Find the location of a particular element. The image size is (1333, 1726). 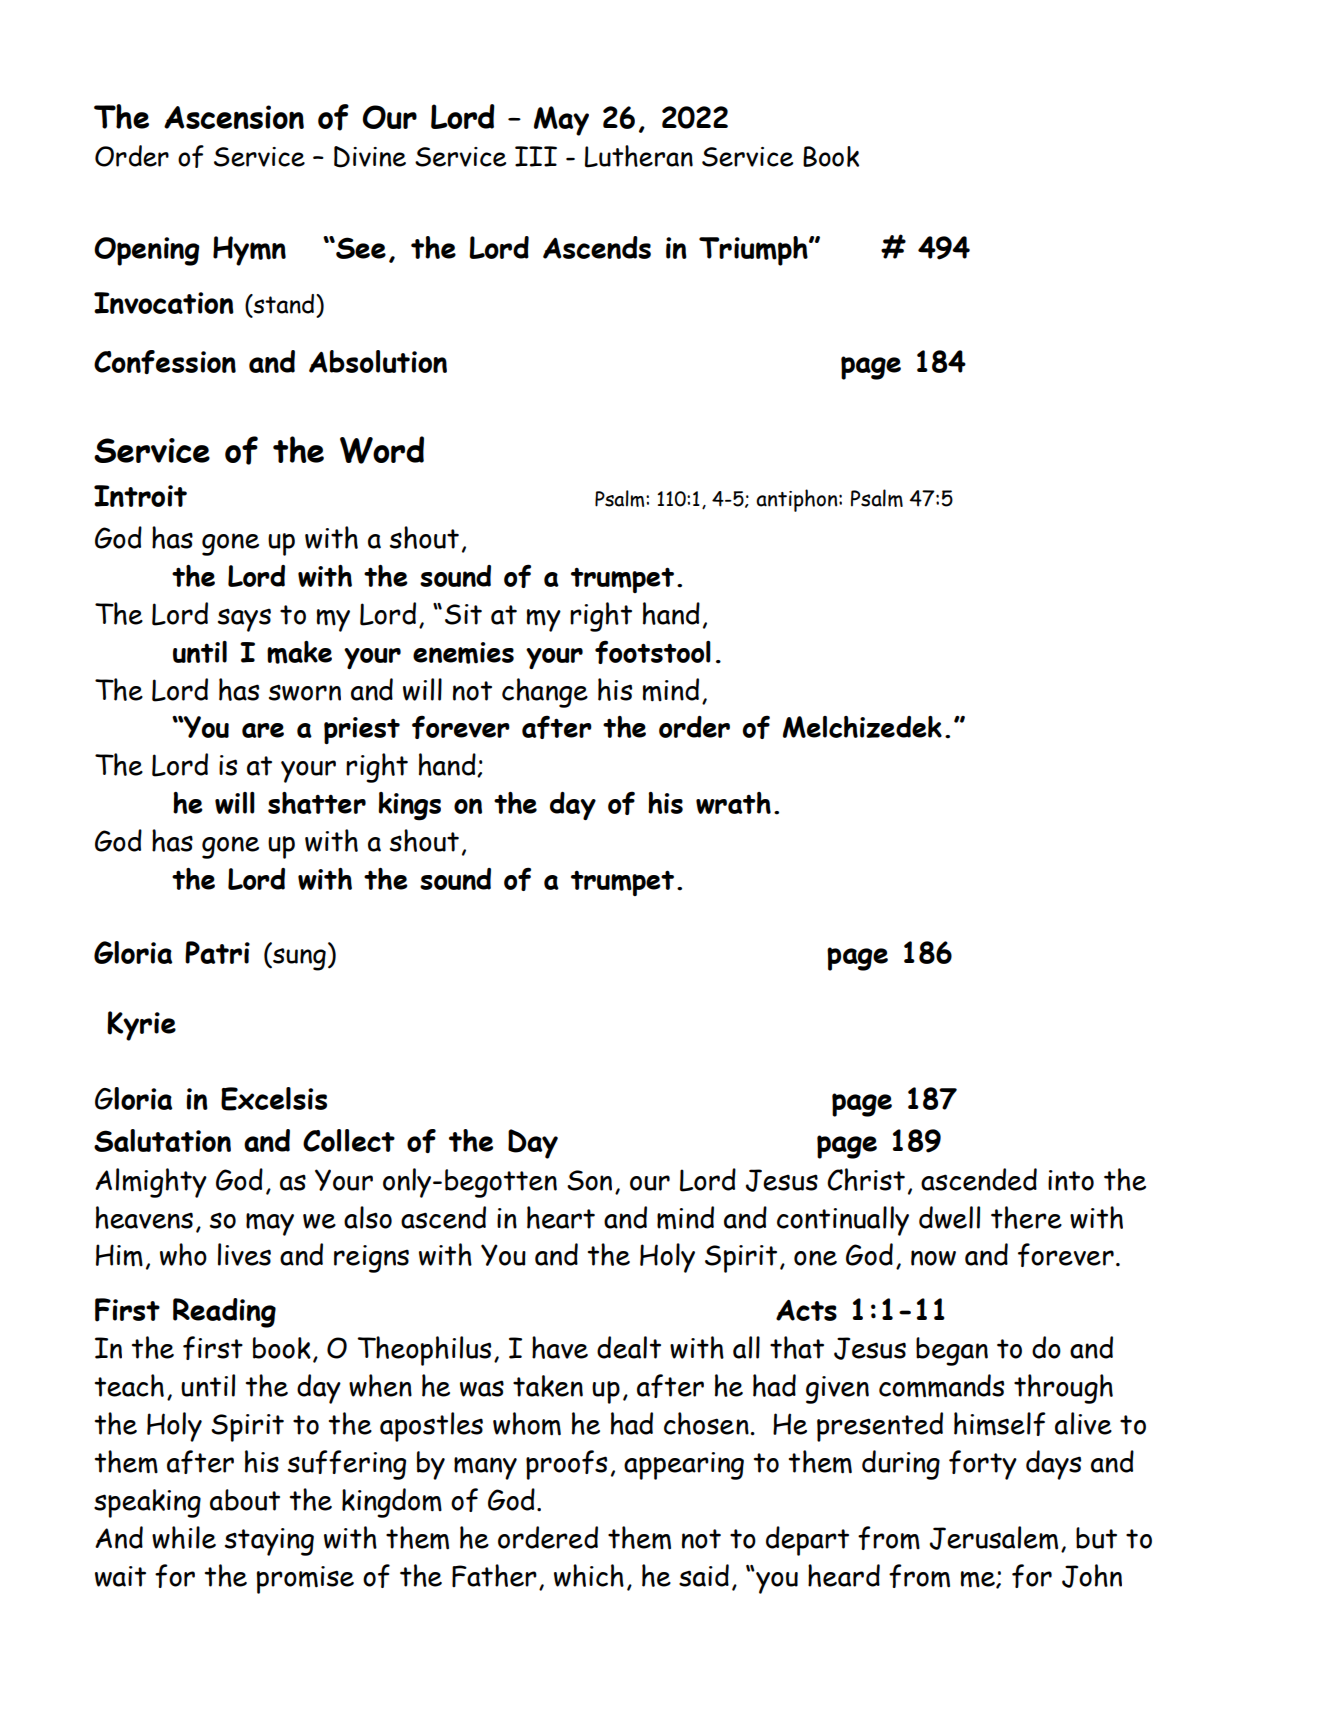

says is located at coordinates (244, 620).
